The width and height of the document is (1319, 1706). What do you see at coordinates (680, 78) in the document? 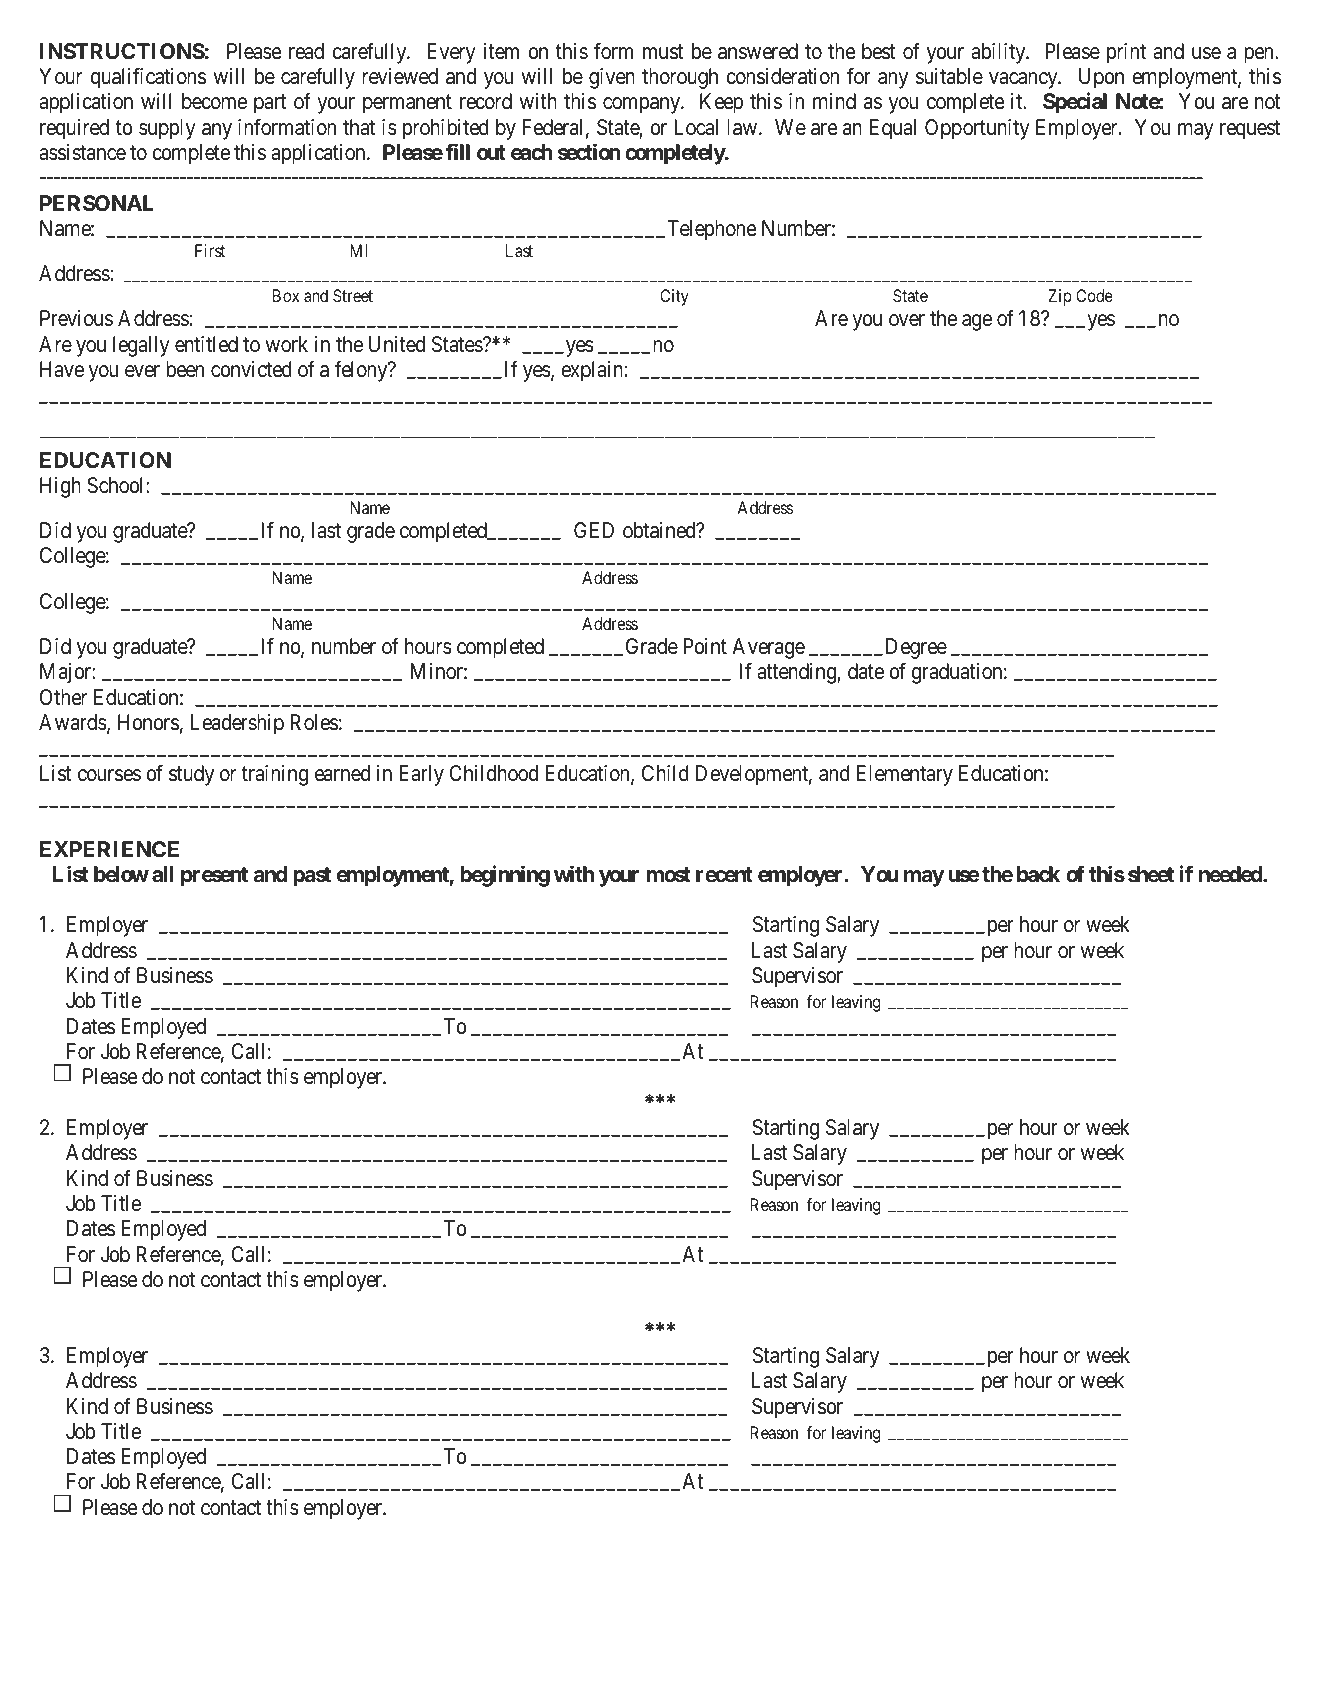
I see `thorough` at bounding box center [680, 78].
